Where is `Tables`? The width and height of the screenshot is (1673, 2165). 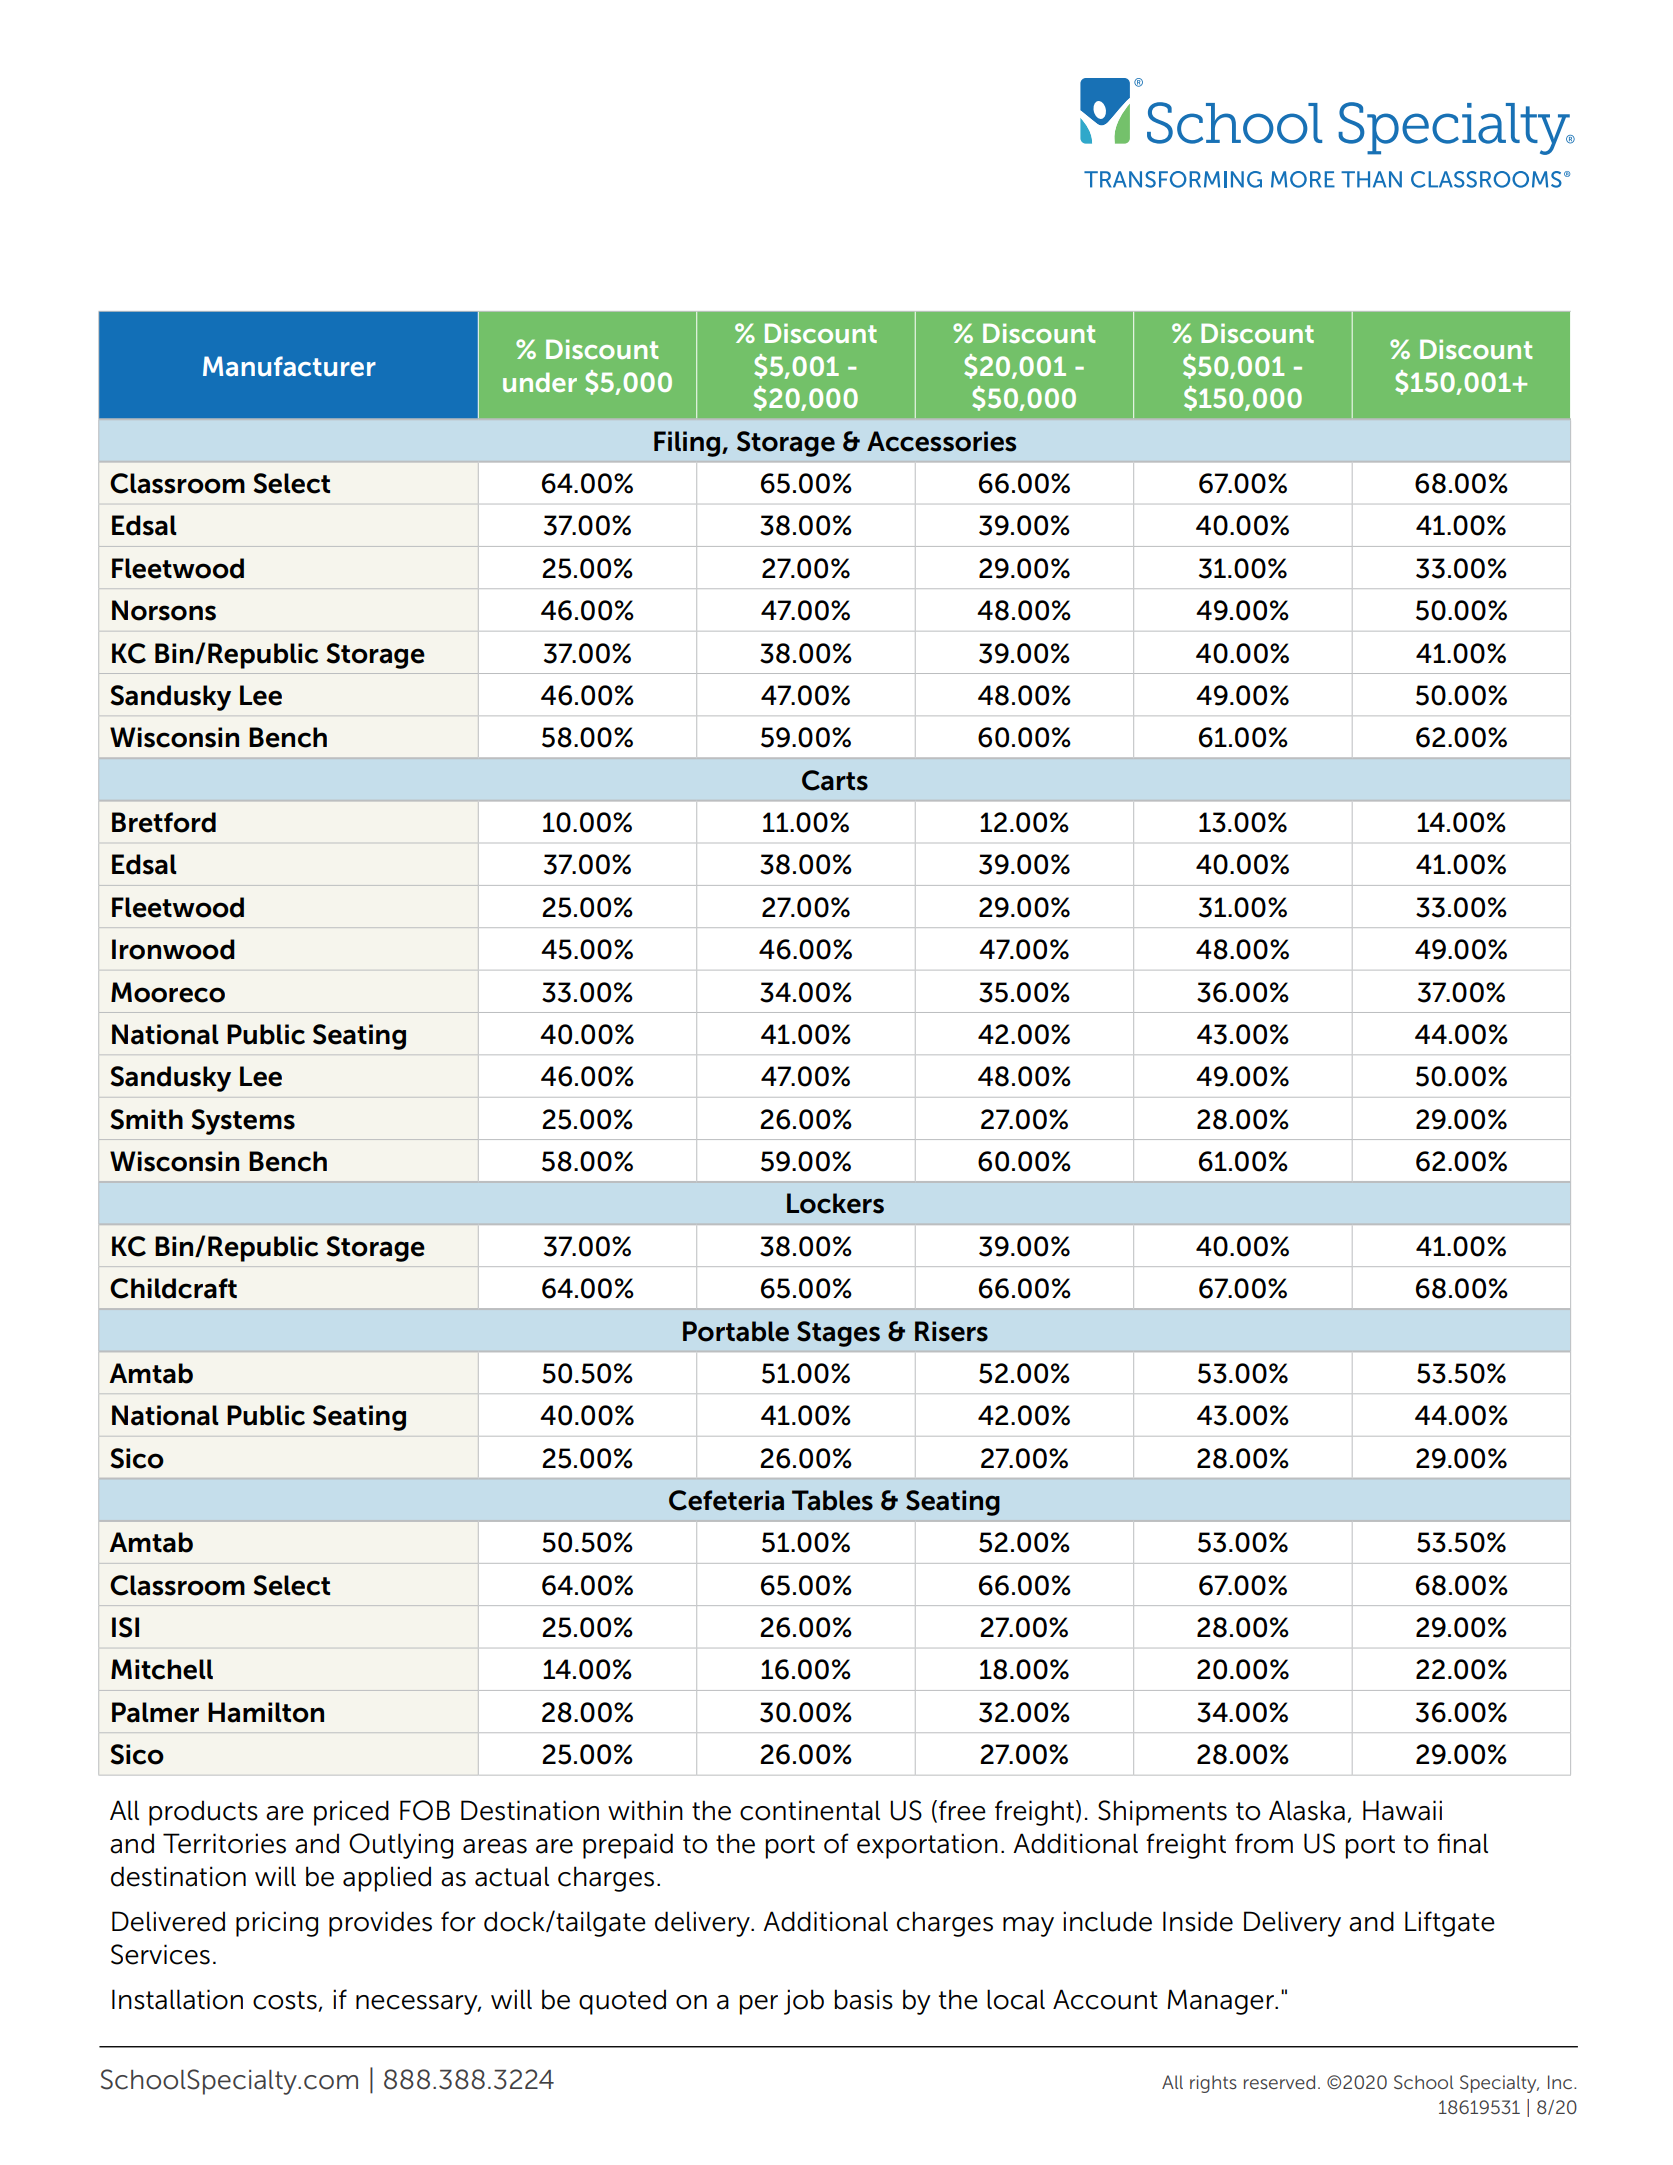
Tables is located at coordinates (832, 1500).
